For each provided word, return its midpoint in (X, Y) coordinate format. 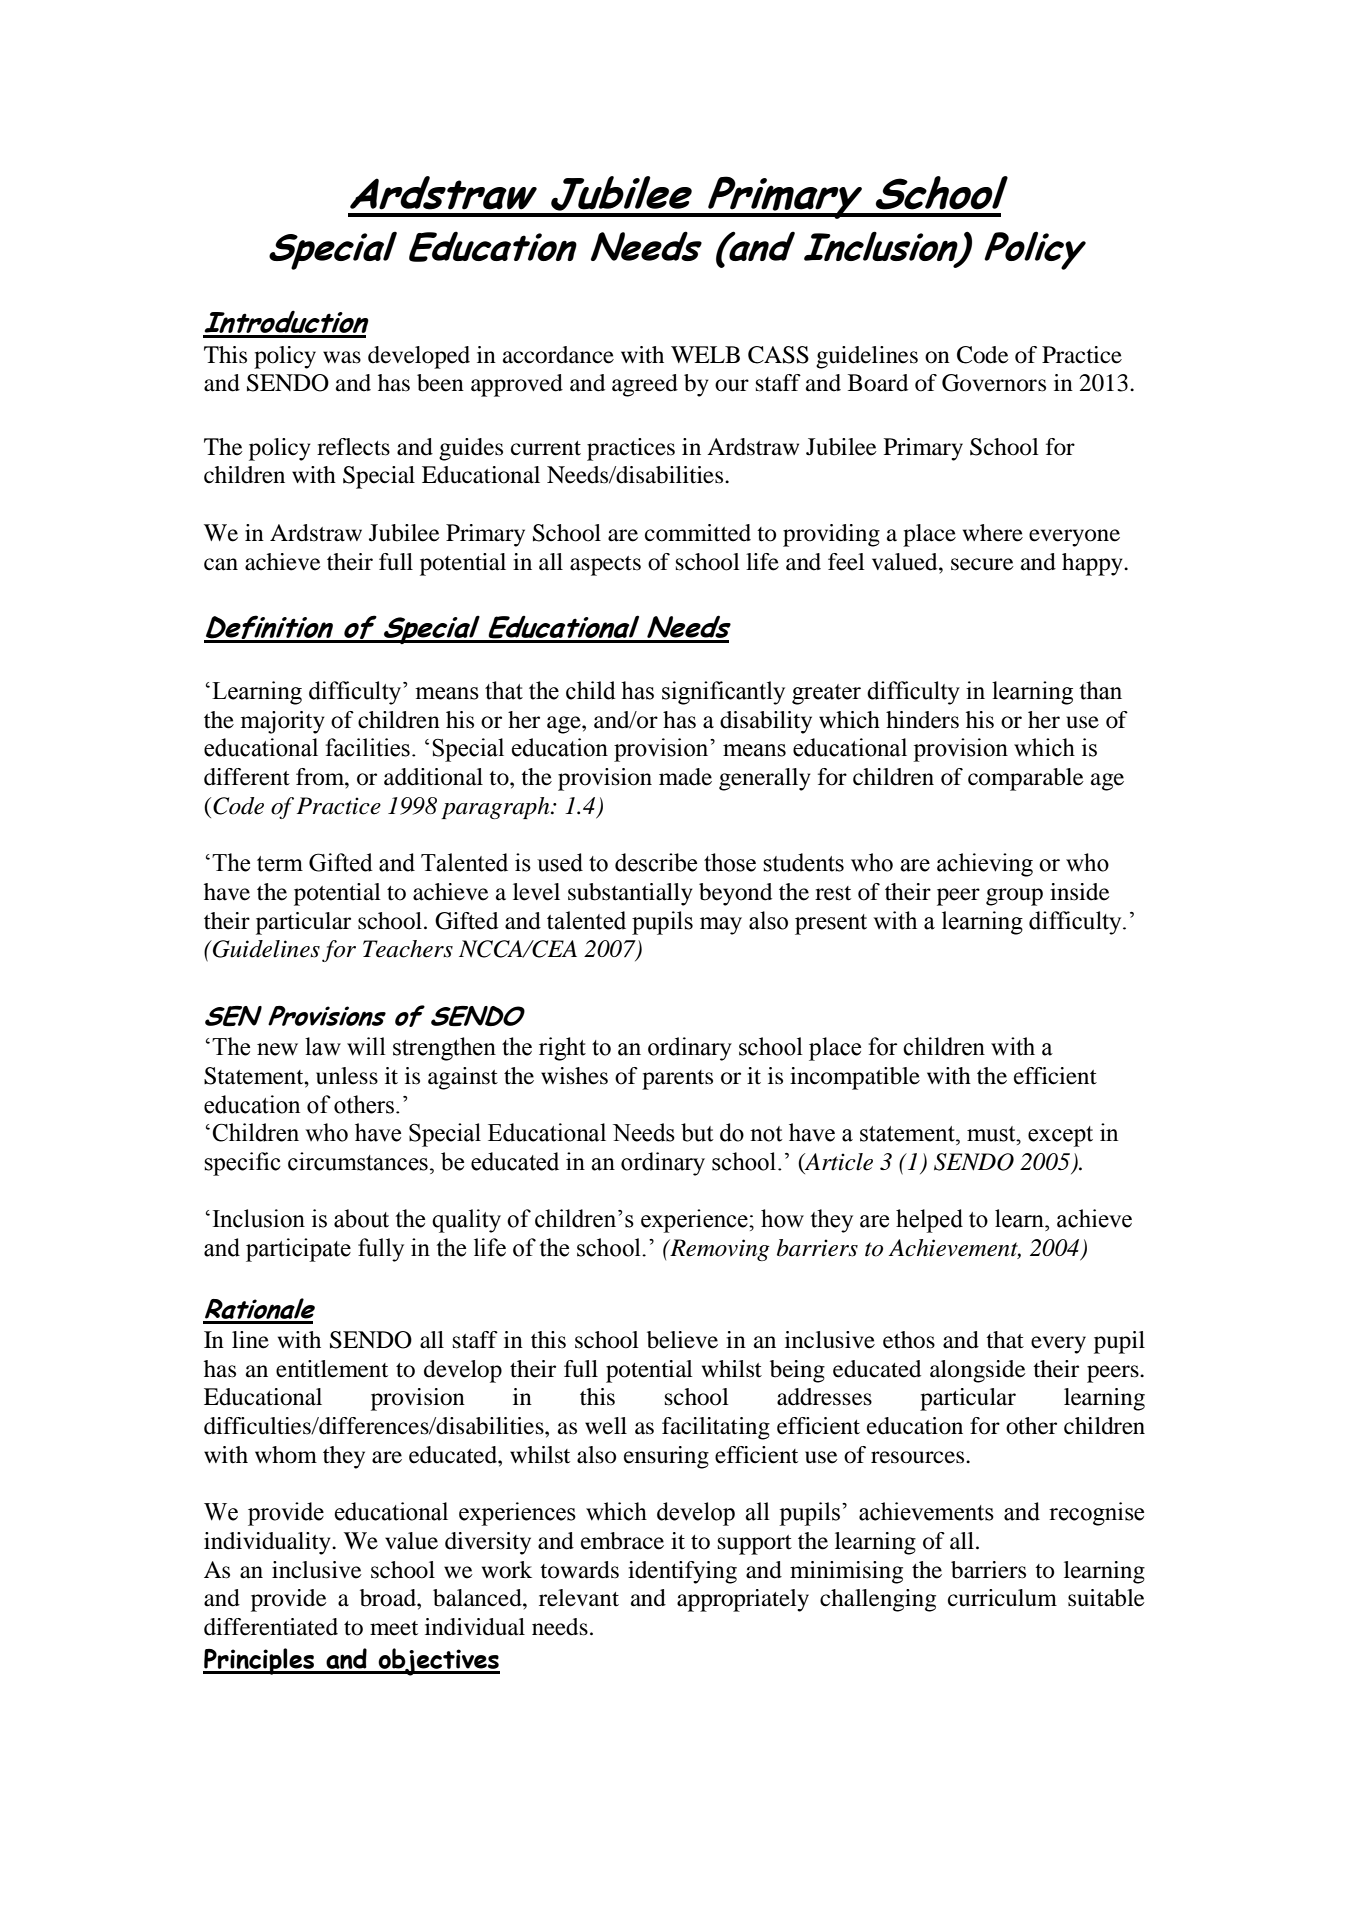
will (366, 1046)
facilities (368, 747)
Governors (994, 383)
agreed (645, 385)
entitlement (332, 1369)
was (342, 357)
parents (677, 1080)
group (1014, 897)
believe (682, 1340)
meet (394, 1628)
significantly (723, 693)
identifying (682, 1572)
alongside (978, 1371)
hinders (922, 720)
